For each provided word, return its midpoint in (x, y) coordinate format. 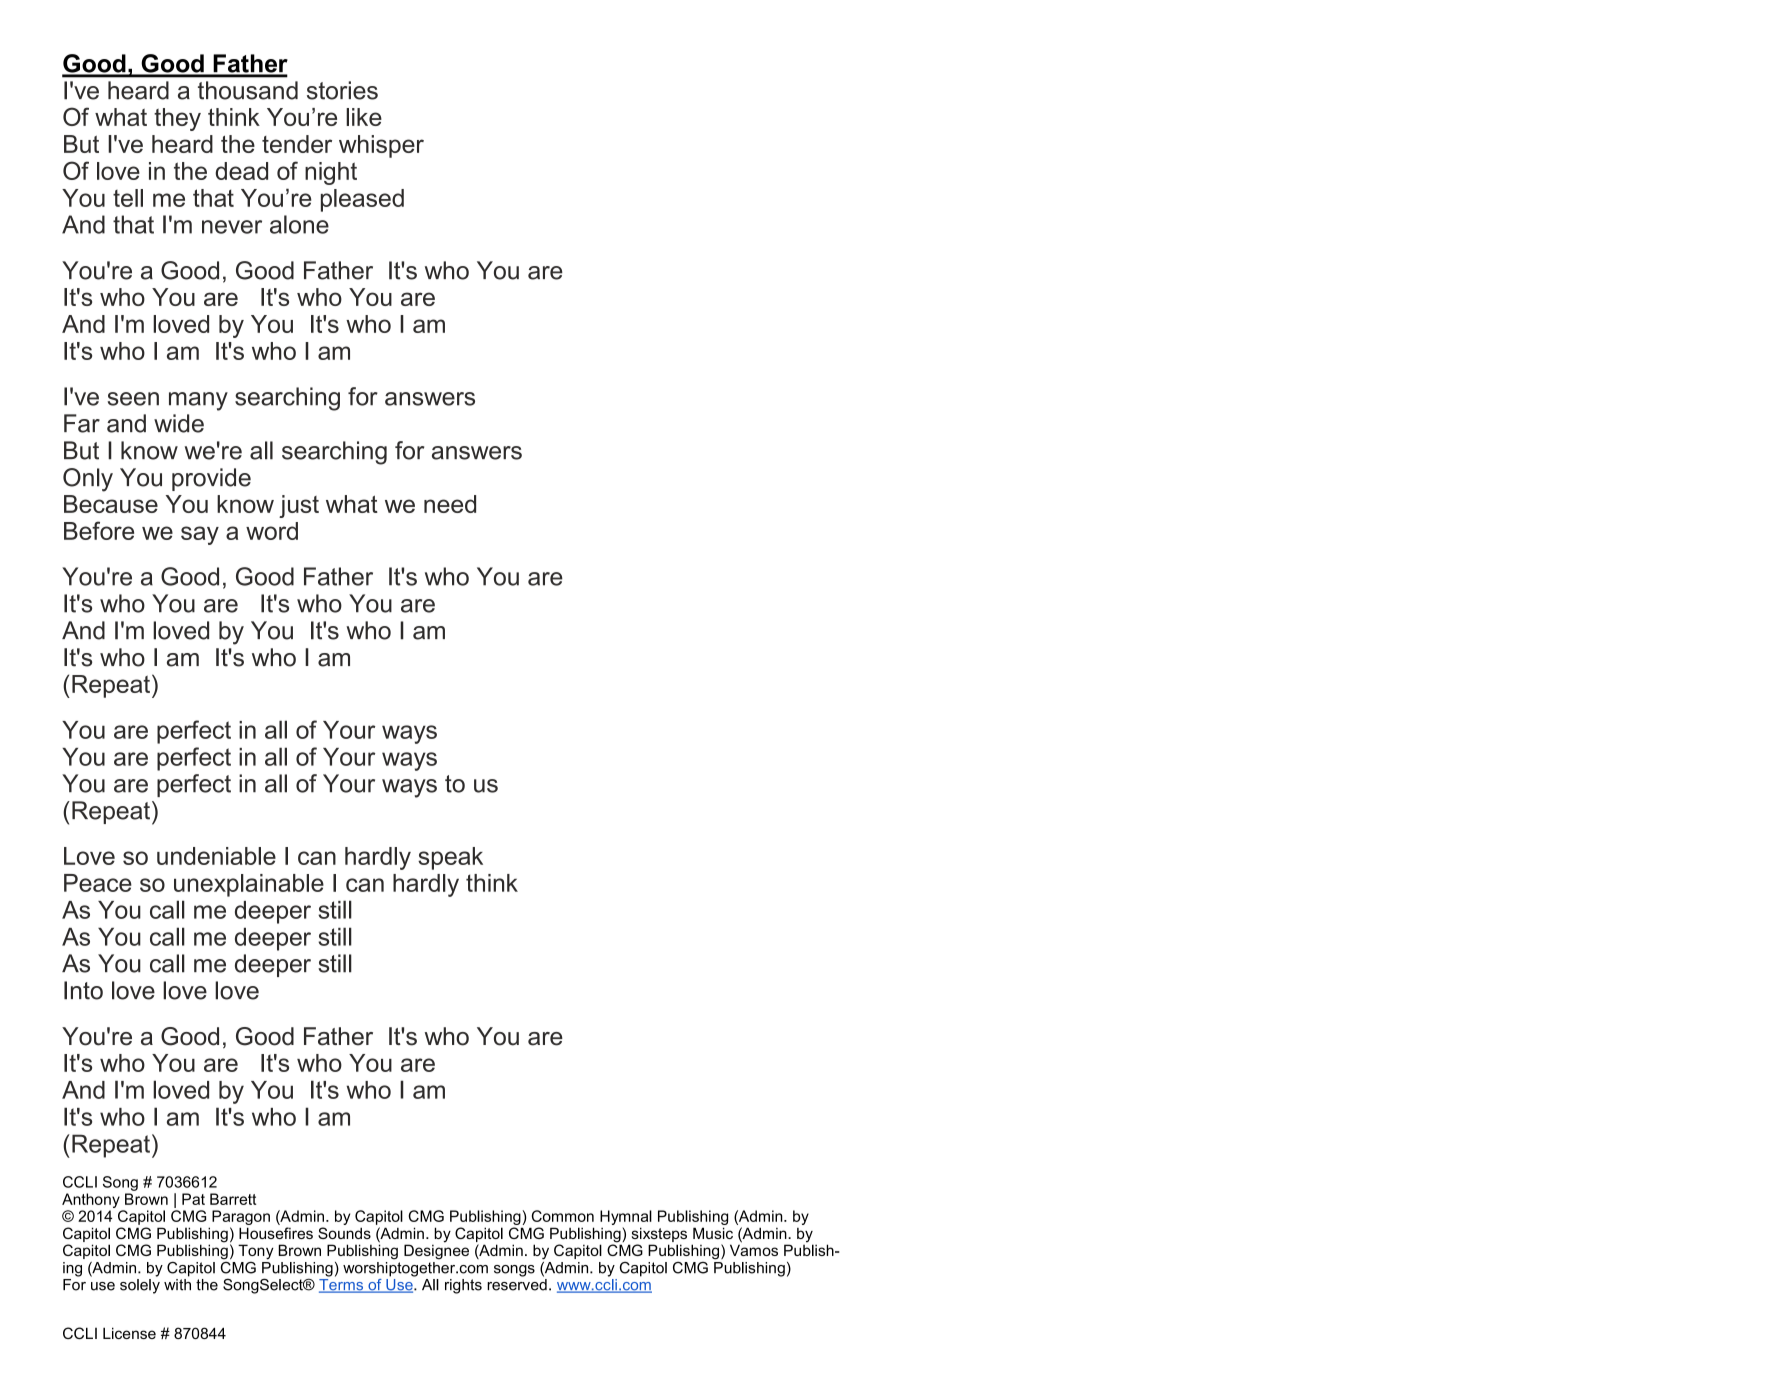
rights (463, 1286)
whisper (381, 146)
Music (713, 1233)
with (177, 1283)
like (364, 117)
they (177, 119)
